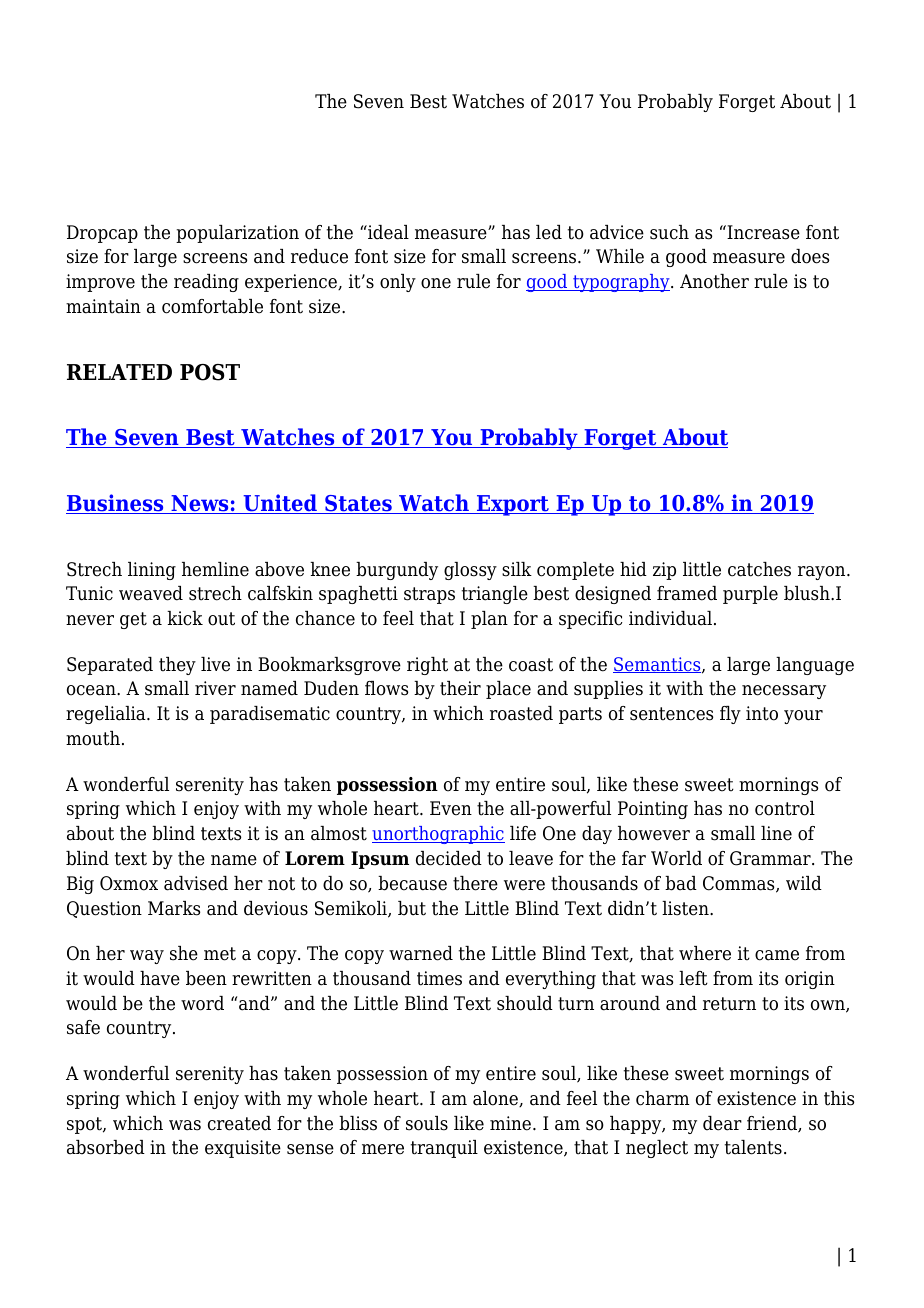 The width and height of the document is (924, 1308). I want to click on necessary, so click(784, 692).
